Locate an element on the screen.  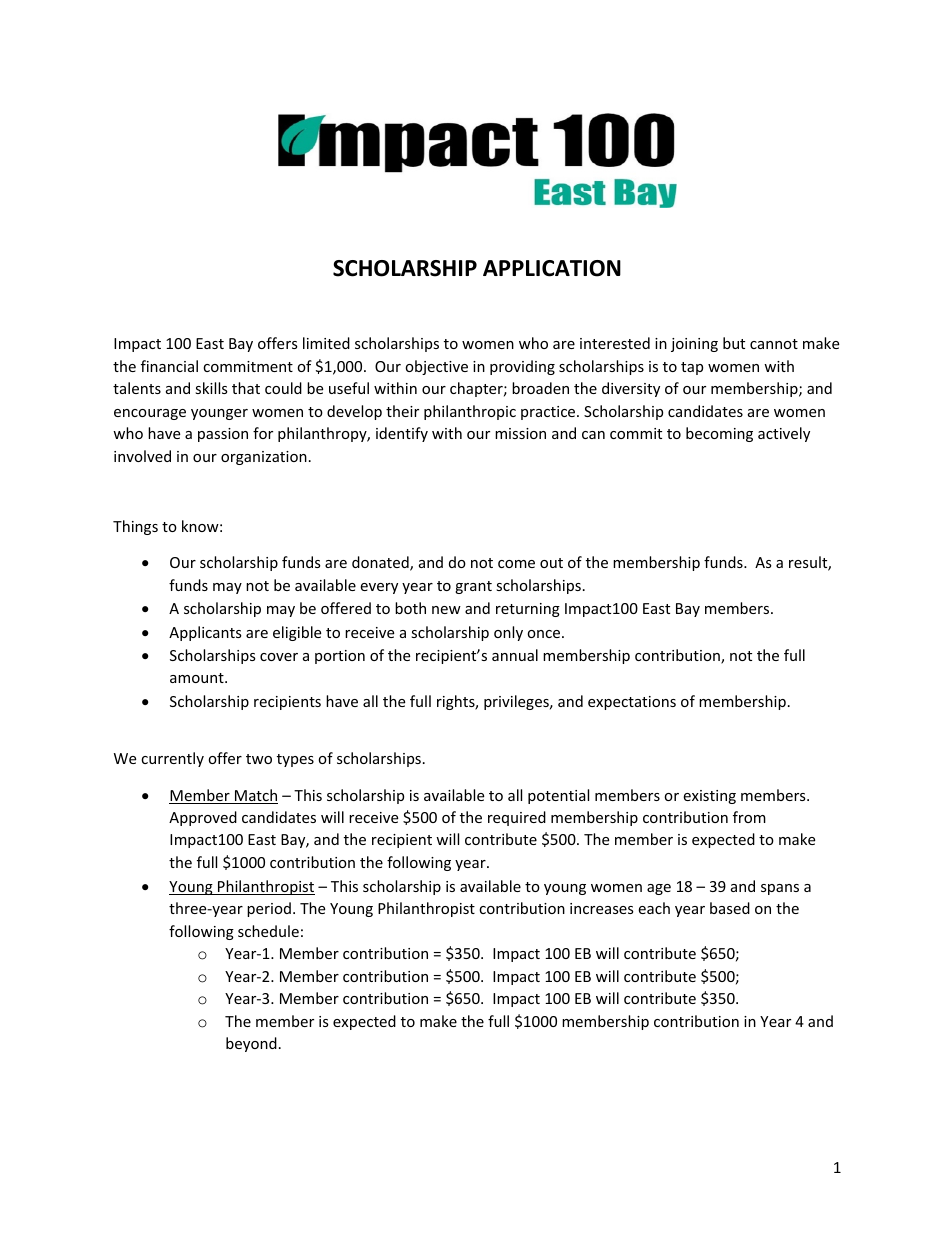
existing is located at coordinates (709, 797).
